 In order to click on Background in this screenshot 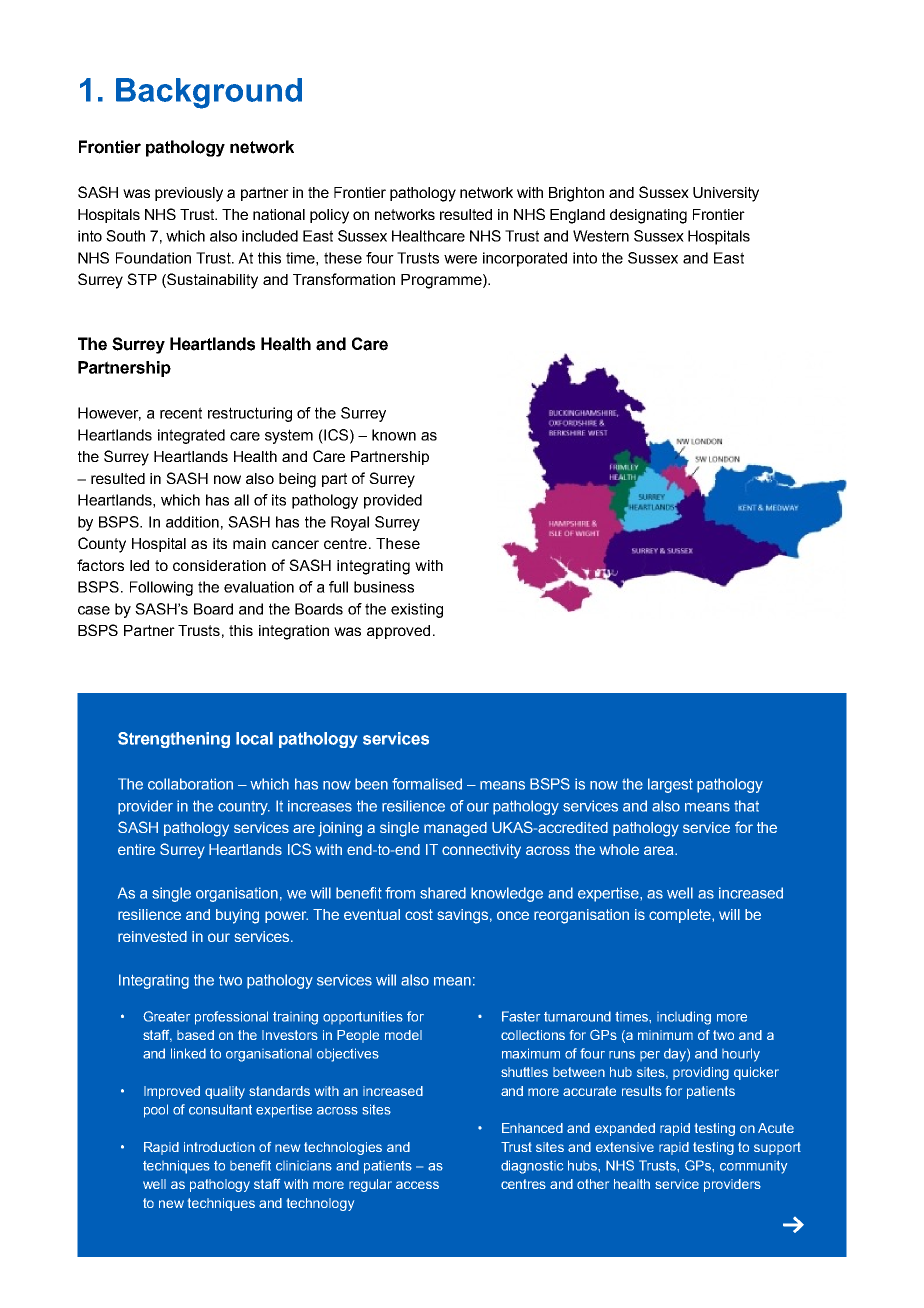, I will do `click(209, 93)`.
